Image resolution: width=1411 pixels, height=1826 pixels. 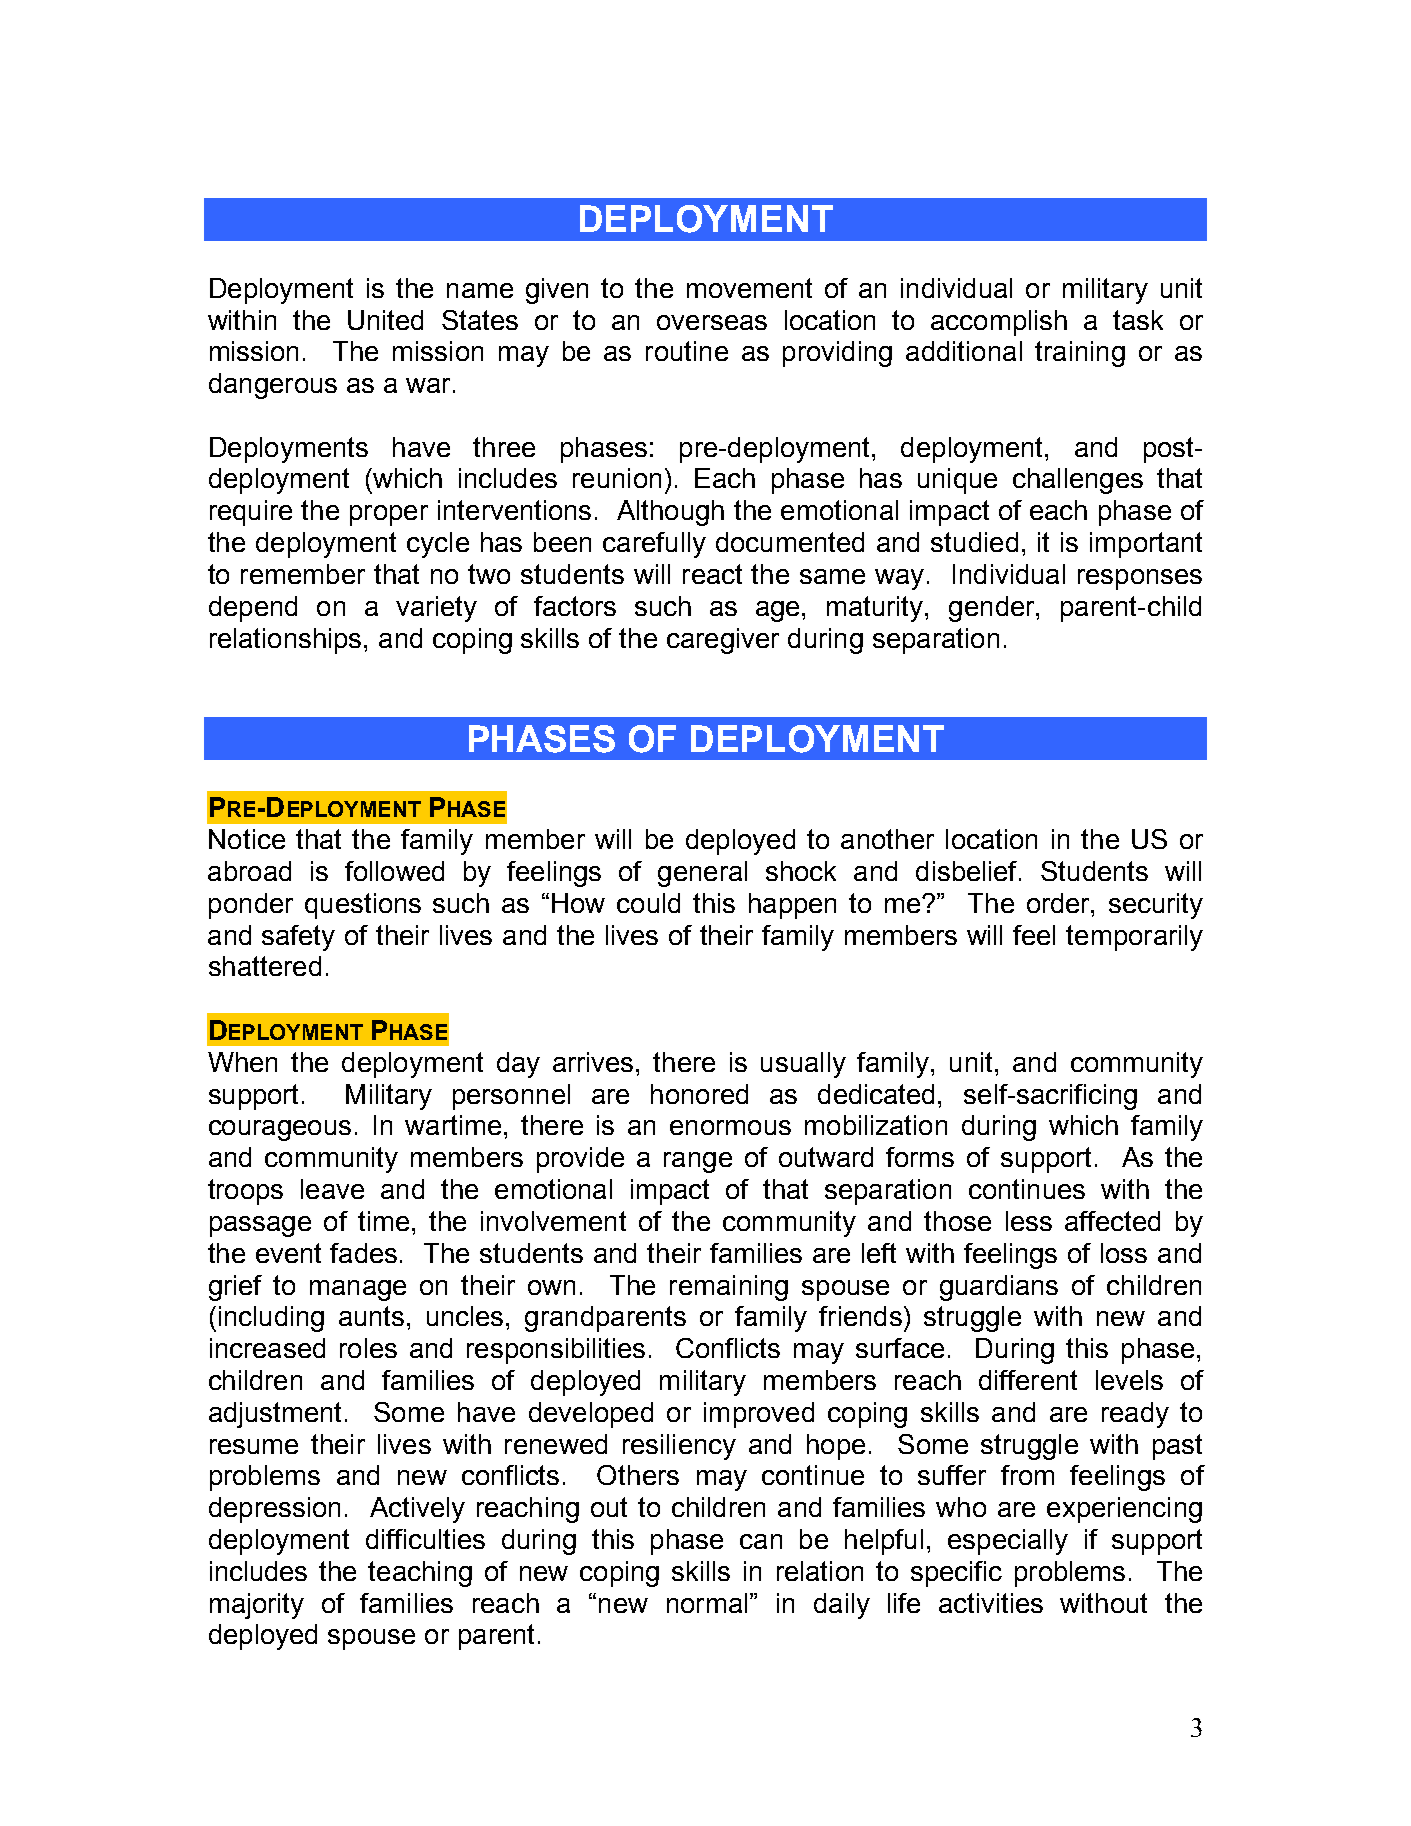 I want to click on overseas, so click(x=712, y=322).
